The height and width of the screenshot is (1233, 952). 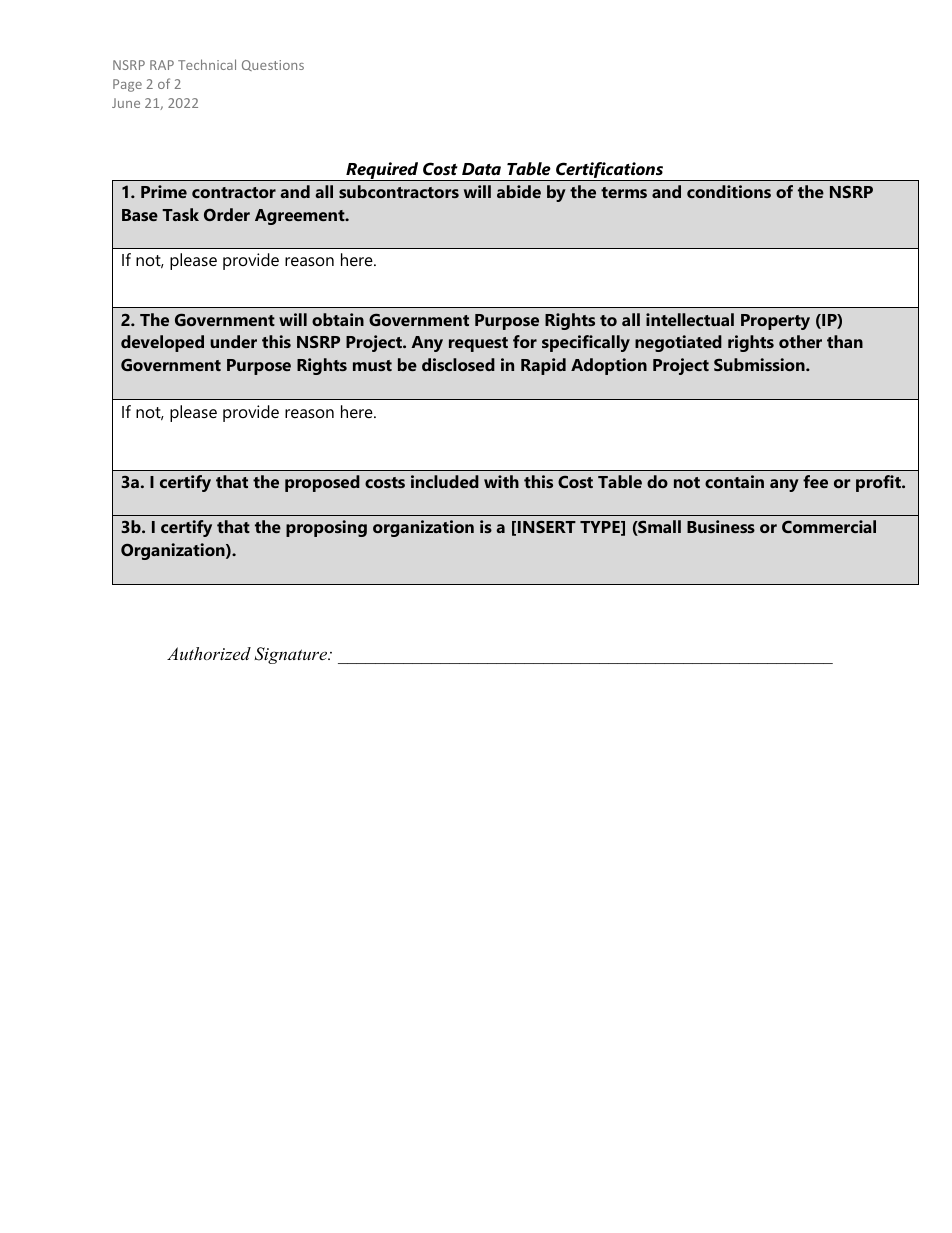 What do you see at coordinates (207, 64) in the screenshot?
I see `Technical` at bounding box center [207, 64].
